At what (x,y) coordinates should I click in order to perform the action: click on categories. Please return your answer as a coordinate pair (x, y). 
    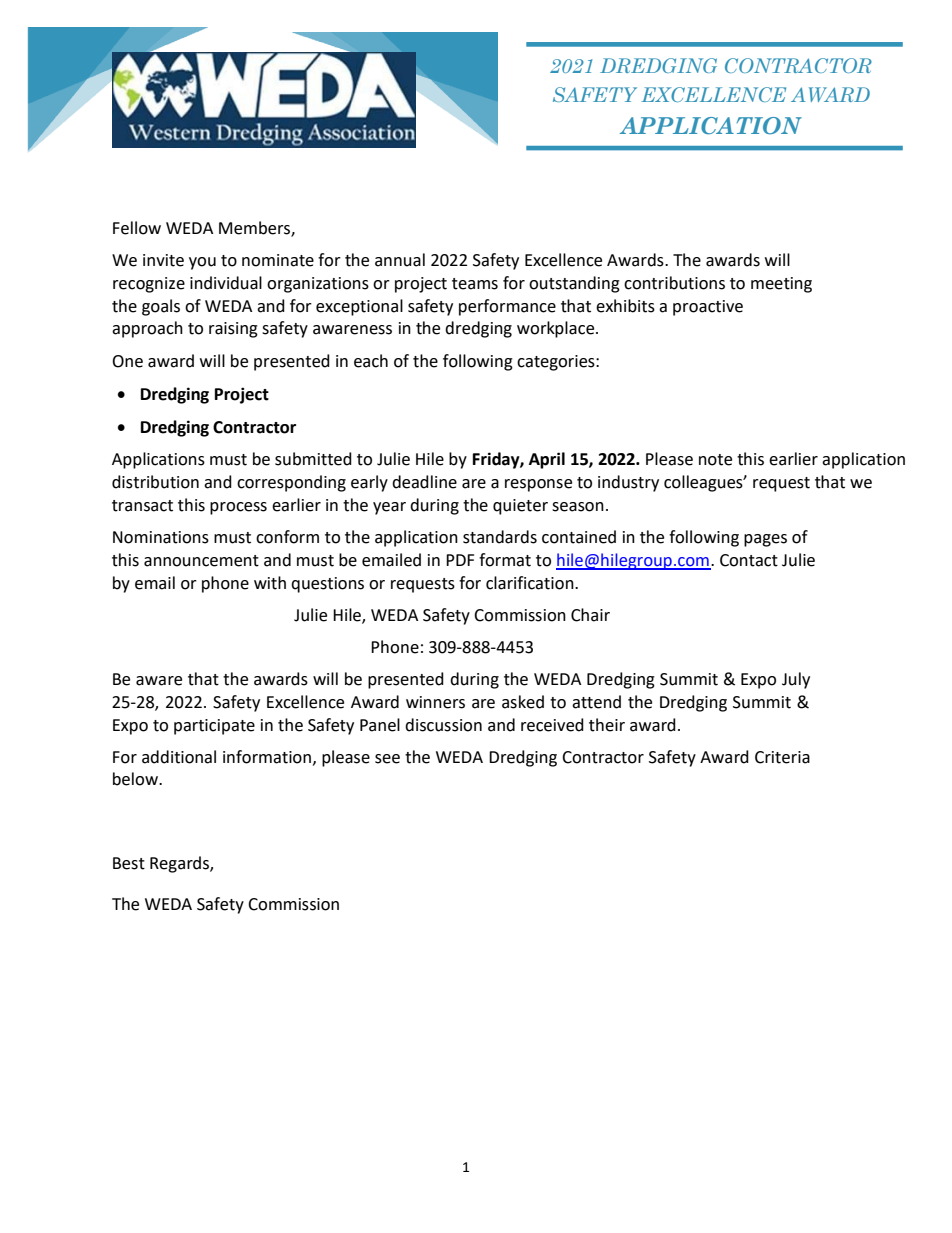
    Looking at the image, I should click on (557, 363).
